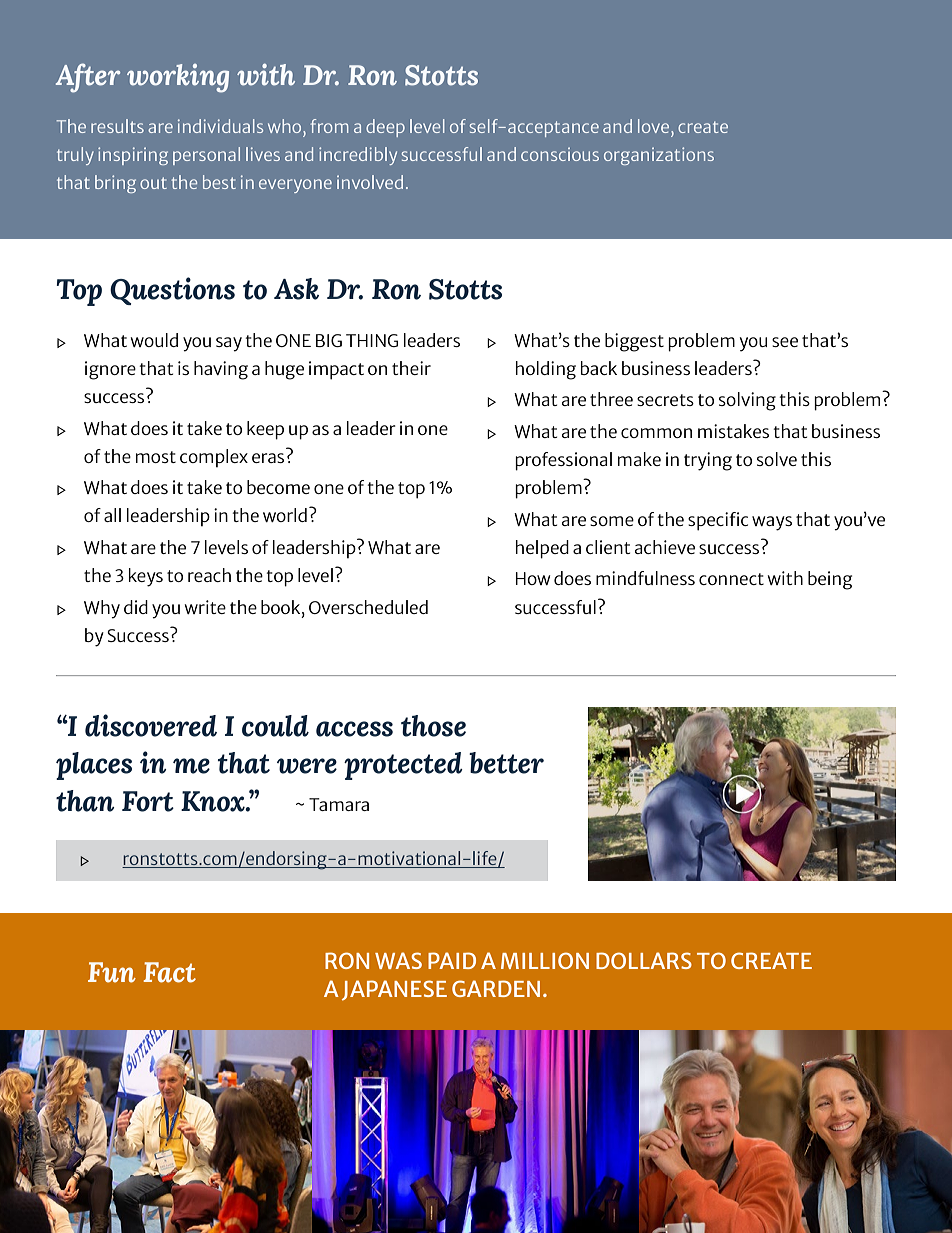 The image size is (952, 1233). What do you see at coordinates (169, 972) in the document?
I see `Fact` at bounding box center [169, 972].
